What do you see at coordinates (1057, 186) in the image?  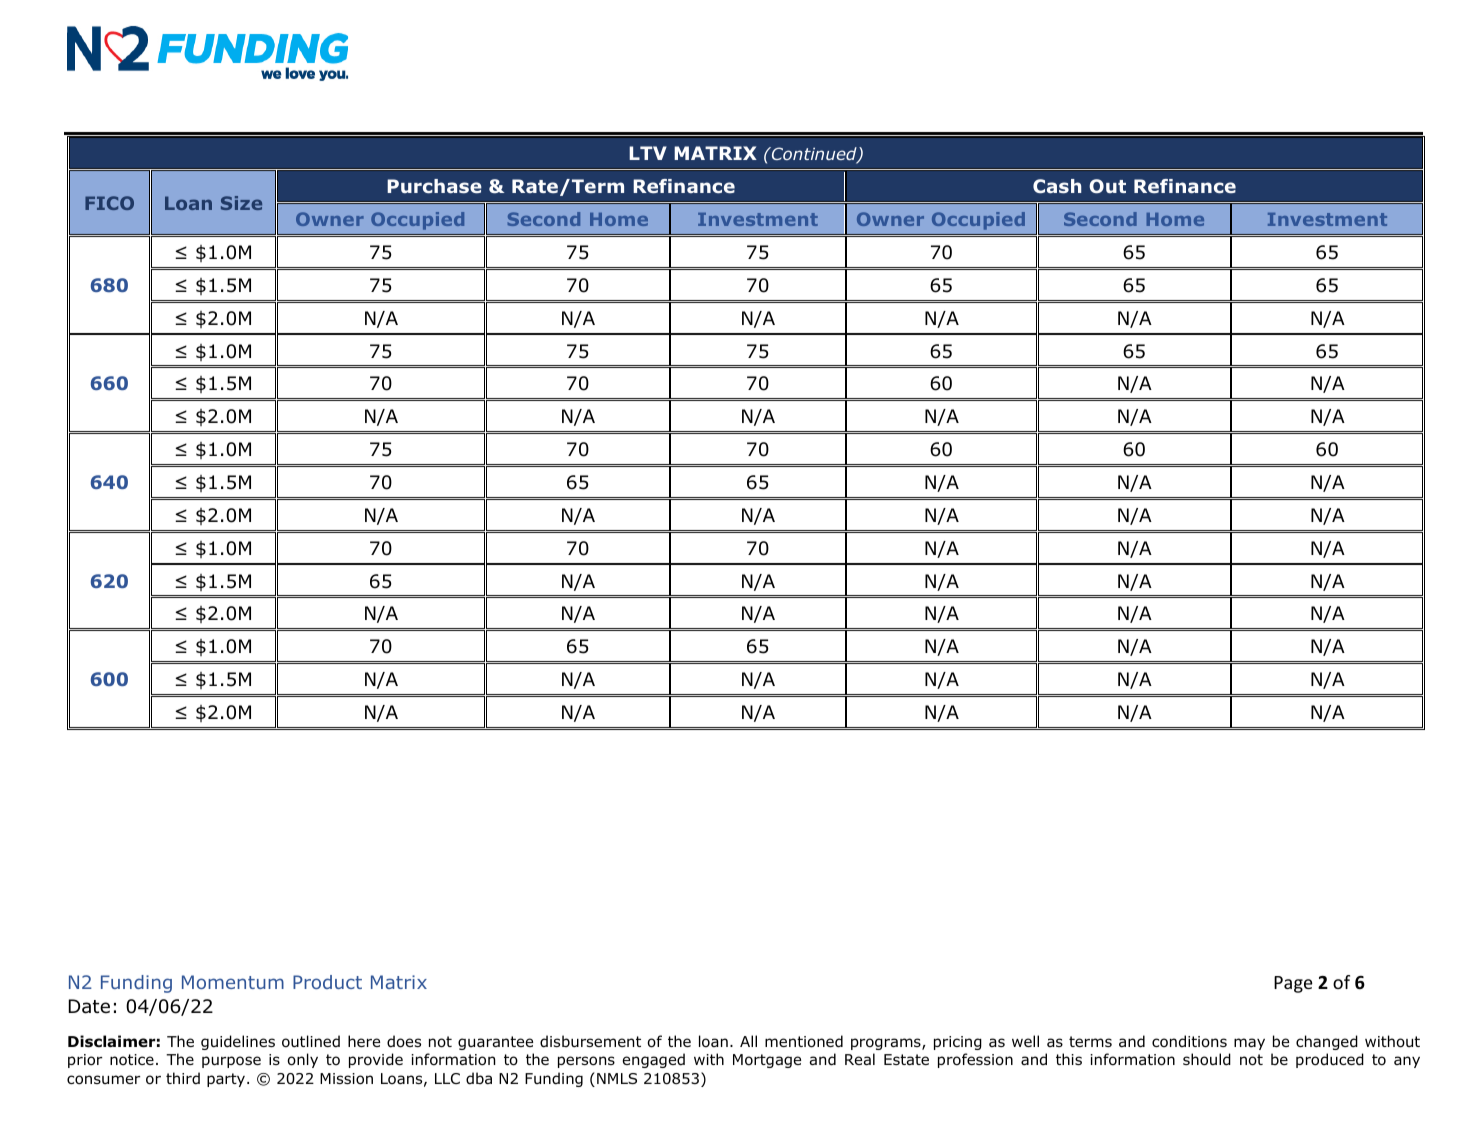 I see `Cash` at bounding box center [1057, 186].
